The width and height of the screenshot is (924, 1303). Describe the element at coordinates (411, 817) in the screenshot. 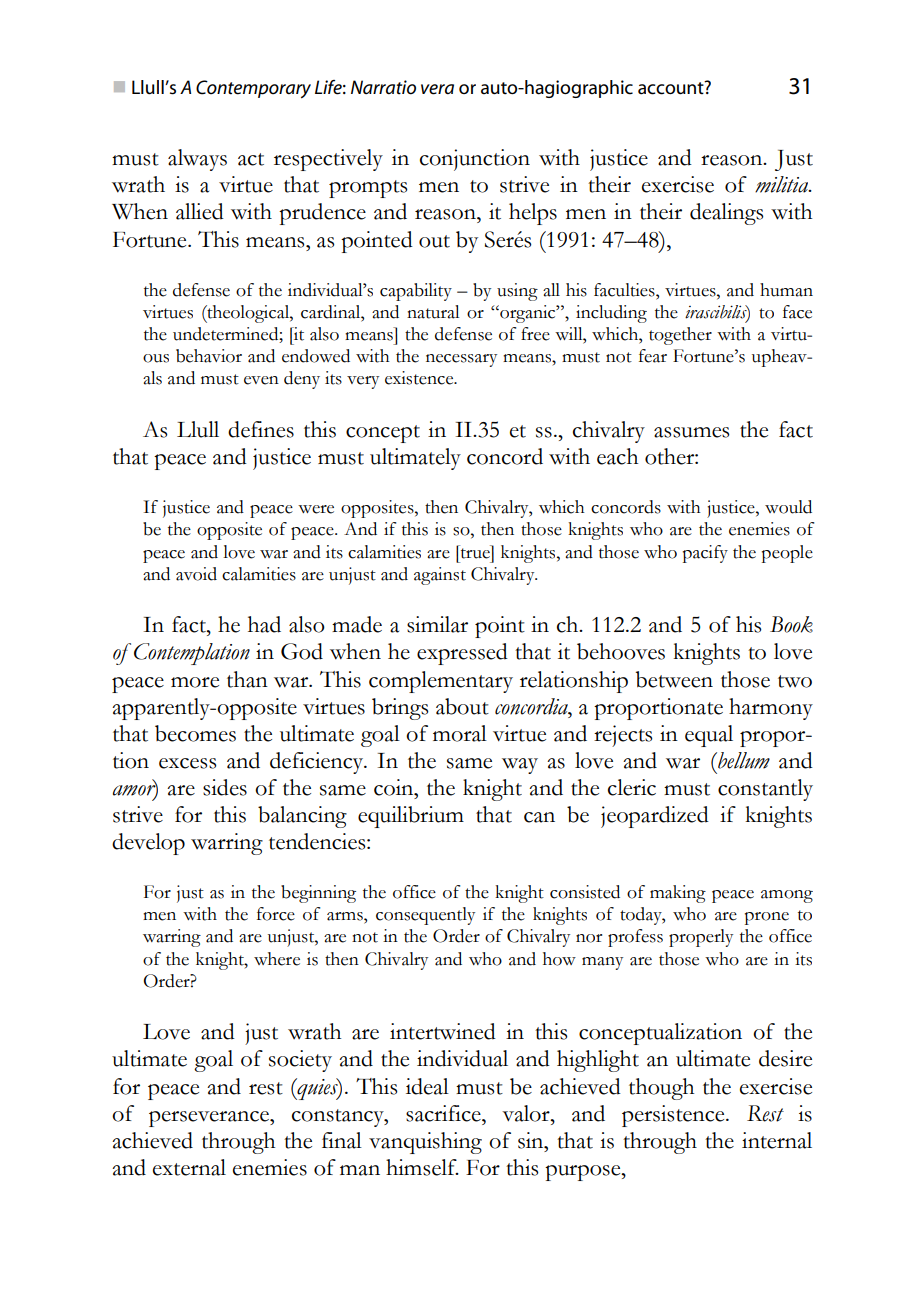

I see `equilibrium` at that location.
